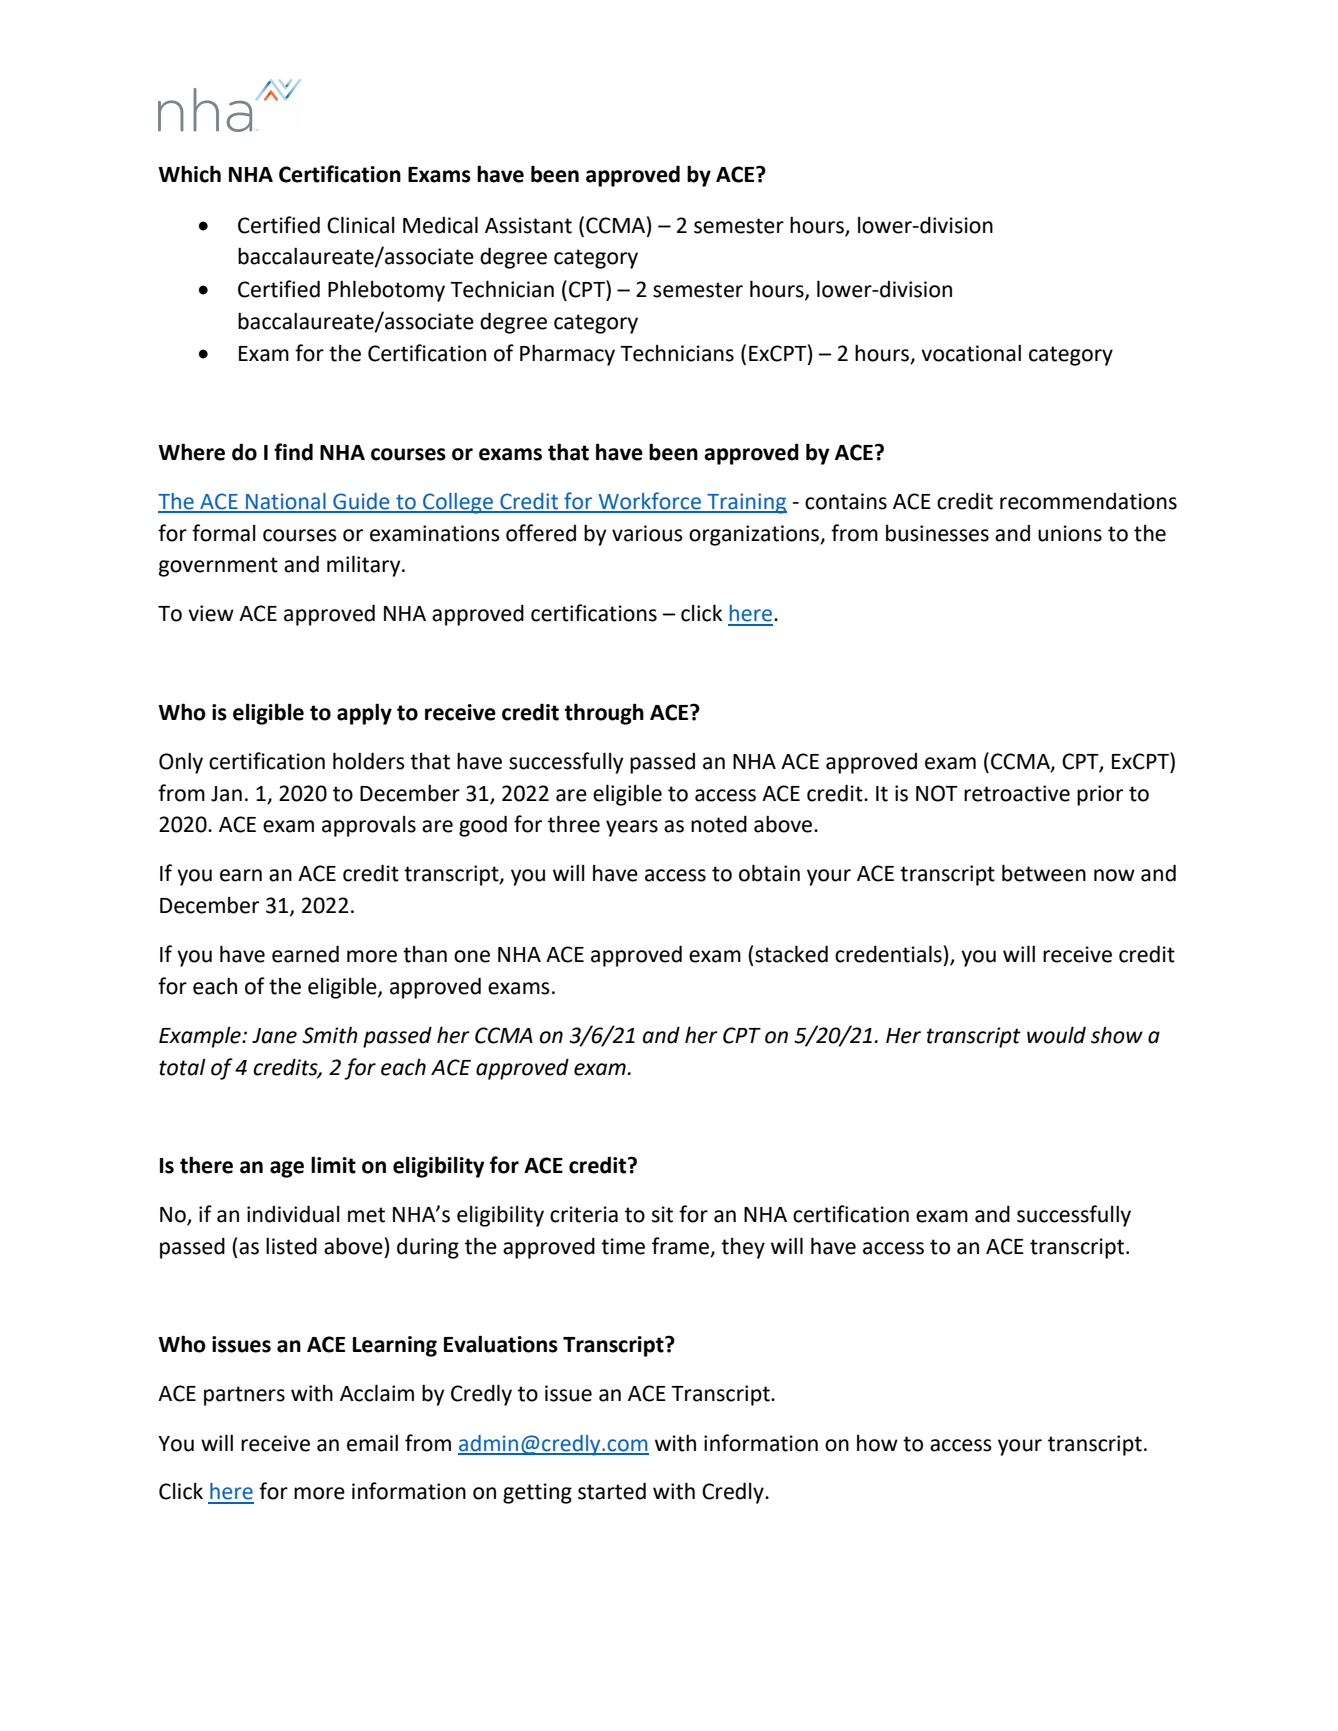  What do you see at coordinates (612, 1491) in the screenshot?
I see `started` at bounding box center [612, 1491].
